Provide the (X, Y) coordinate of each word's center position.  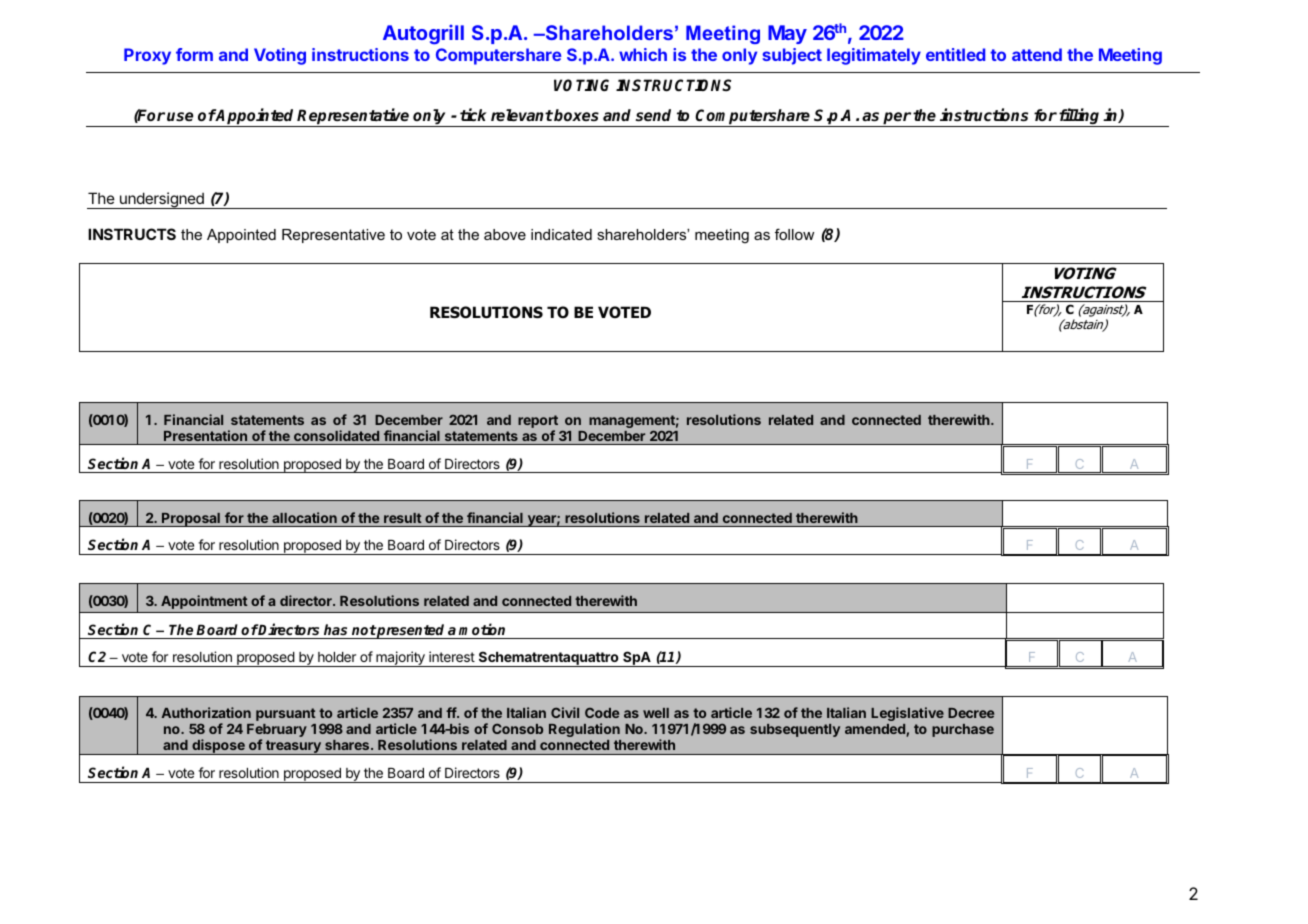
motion (482, 629)
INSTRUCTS (132, 234)
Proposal (191, 519)
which (643, 54)
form (194, 54)
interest (452, 656)
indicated (561, 234)
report (538, 423)
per (897, 119)
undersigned (162, 200)
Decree (971, 713)
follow (794, 234)
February (277, 732)
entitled (955, 54)
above (505, 234)
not (364, 630)
